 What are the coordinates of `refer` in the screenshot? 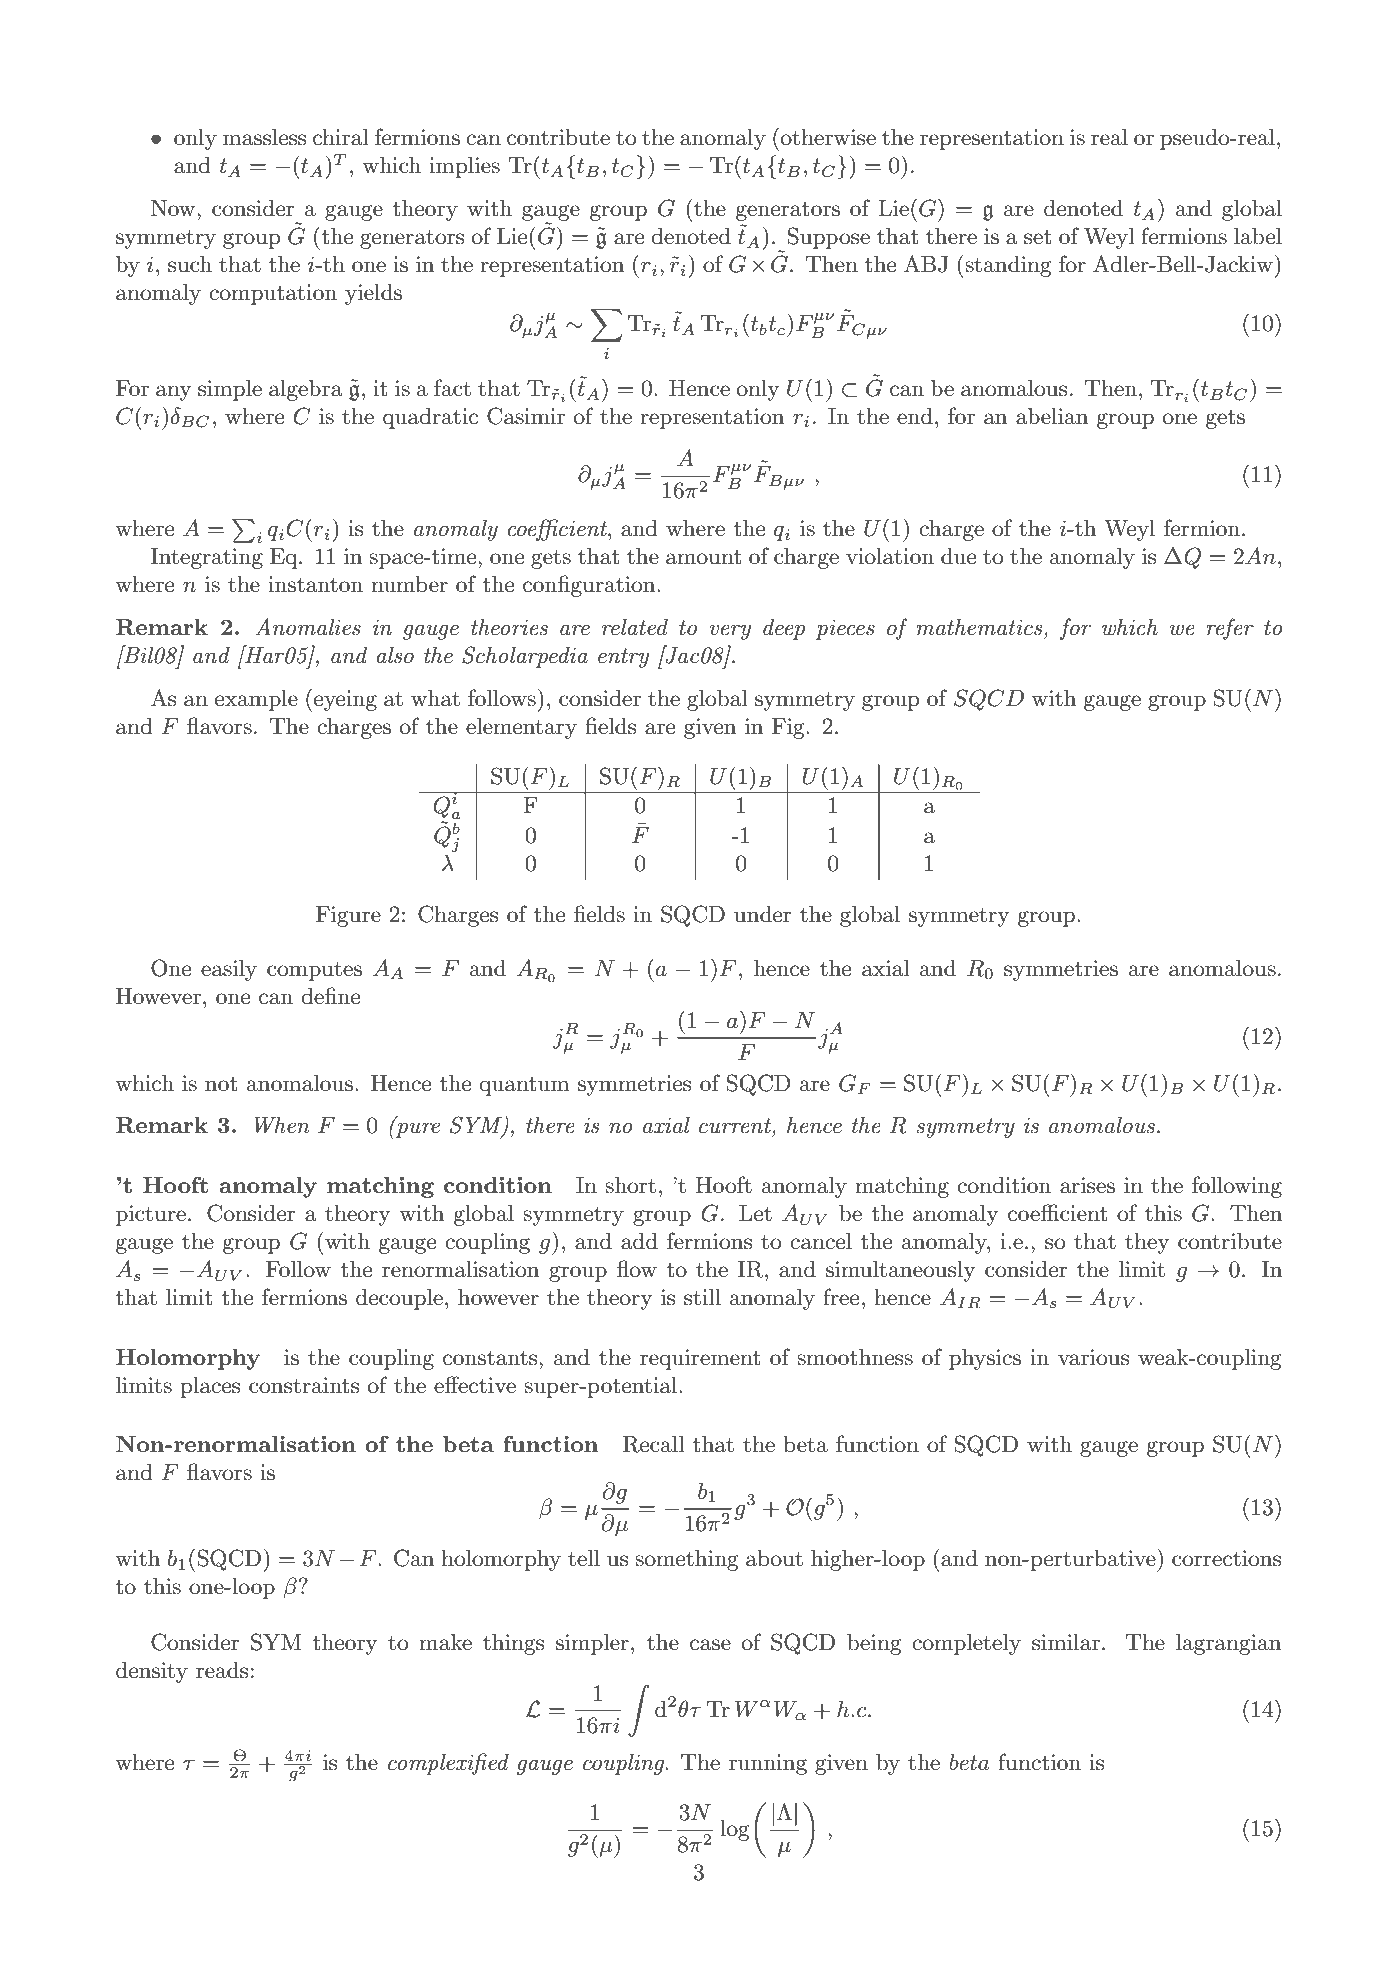 It's located at (1230, 629).
